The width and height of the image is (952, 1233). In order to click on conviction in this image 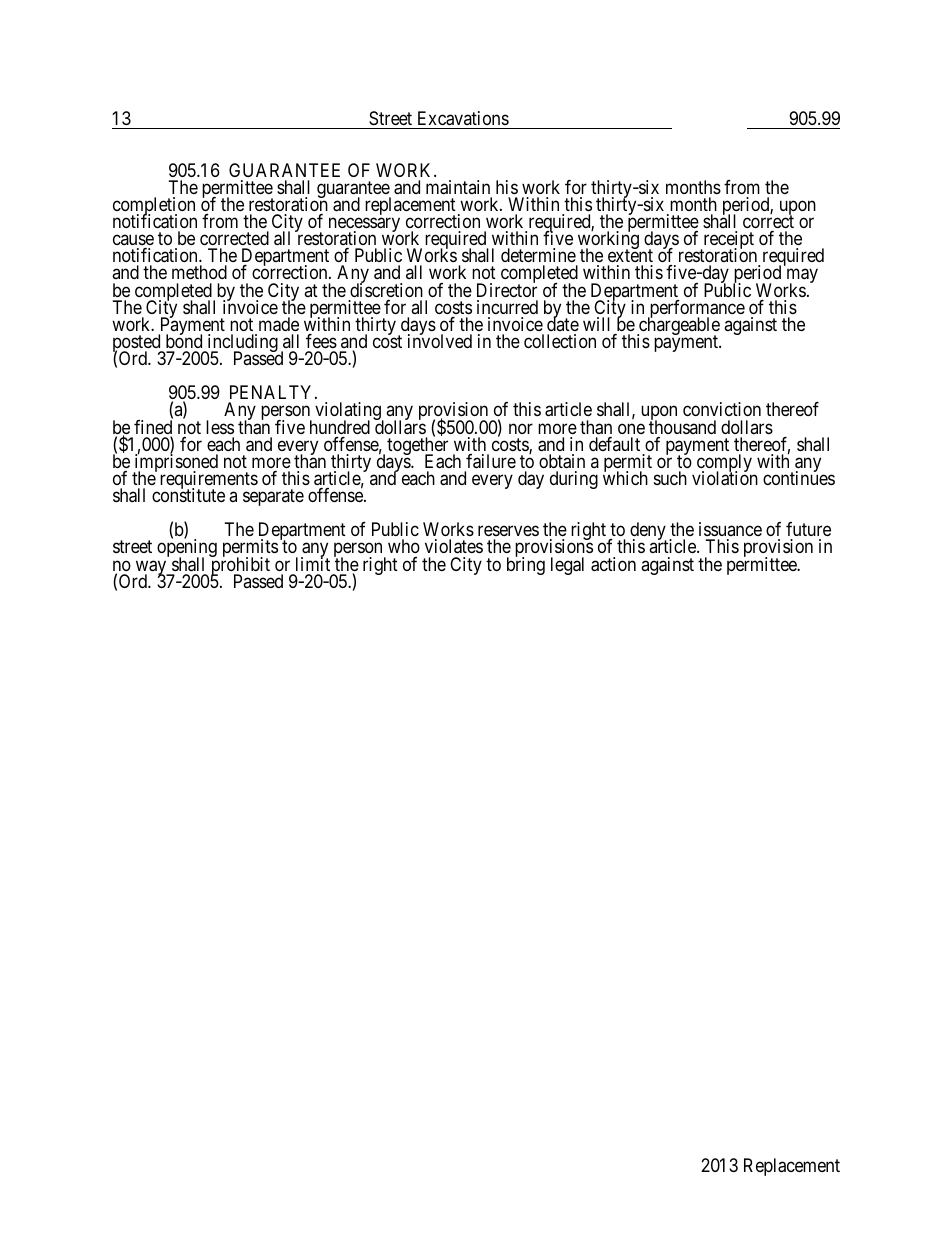, I will do `click(722, 409)`.
